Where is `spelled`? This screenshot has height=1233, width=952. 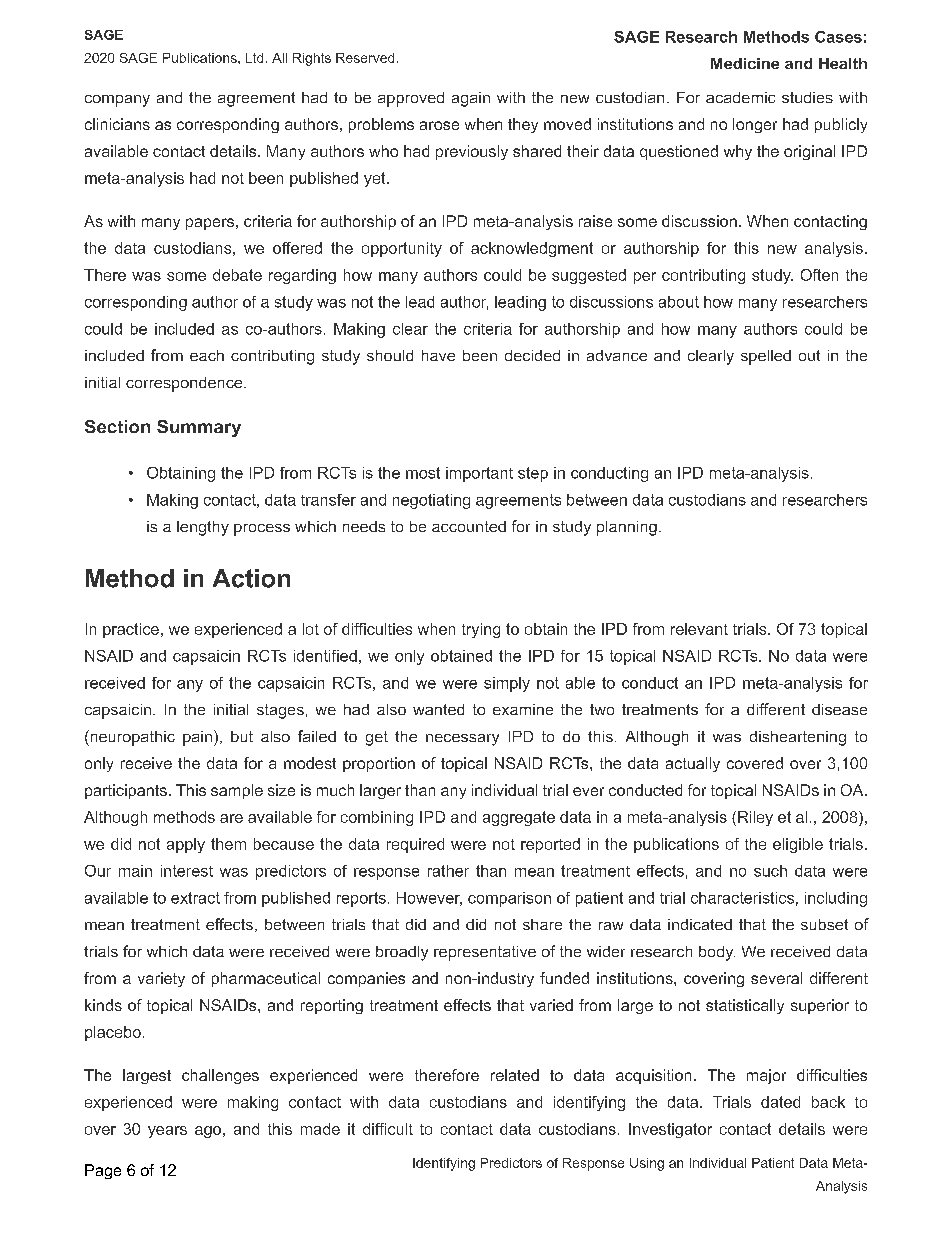
spelled is located at coordinates (766, 357).
